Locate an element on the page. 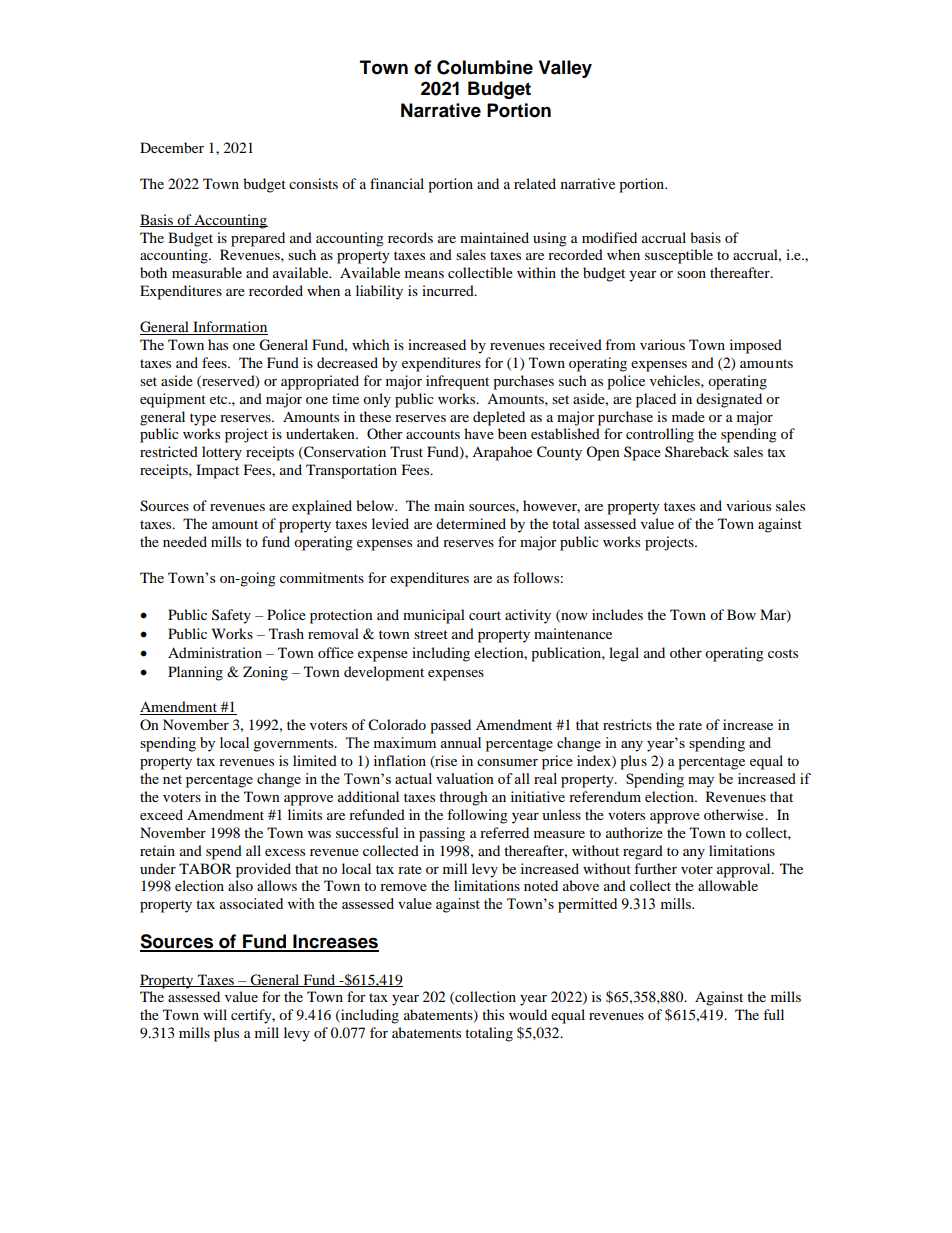  soon is located at coordinates (691, 274).
